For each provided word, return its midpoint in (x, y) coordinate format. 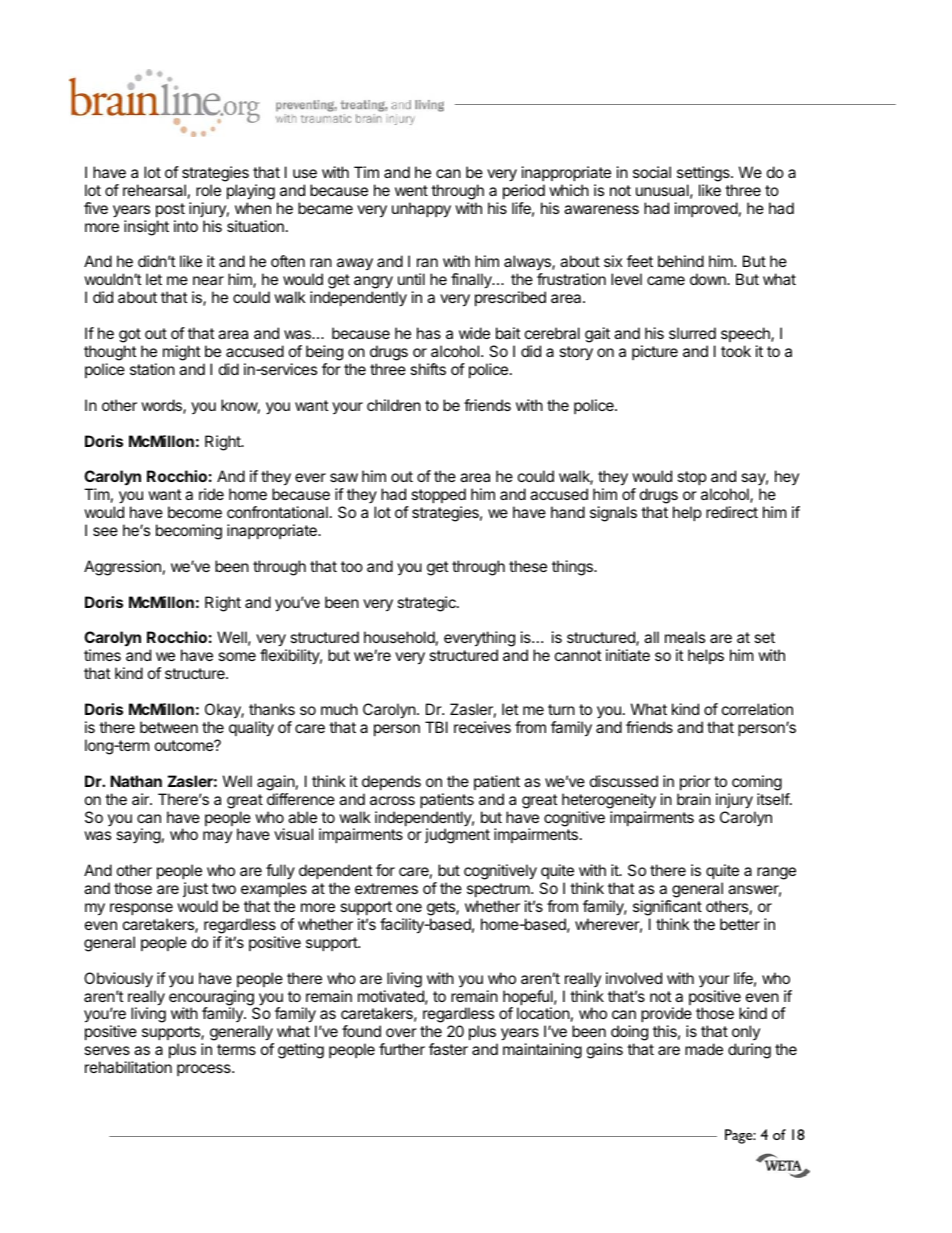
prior (695, 782)
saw (344, 477)
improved (706, 209)
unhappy (421, 210)
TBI (436, 727)
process (205, 1070)
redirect (732, 512)
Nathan (136, 781)
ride (211, 494)
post (170, 210)
